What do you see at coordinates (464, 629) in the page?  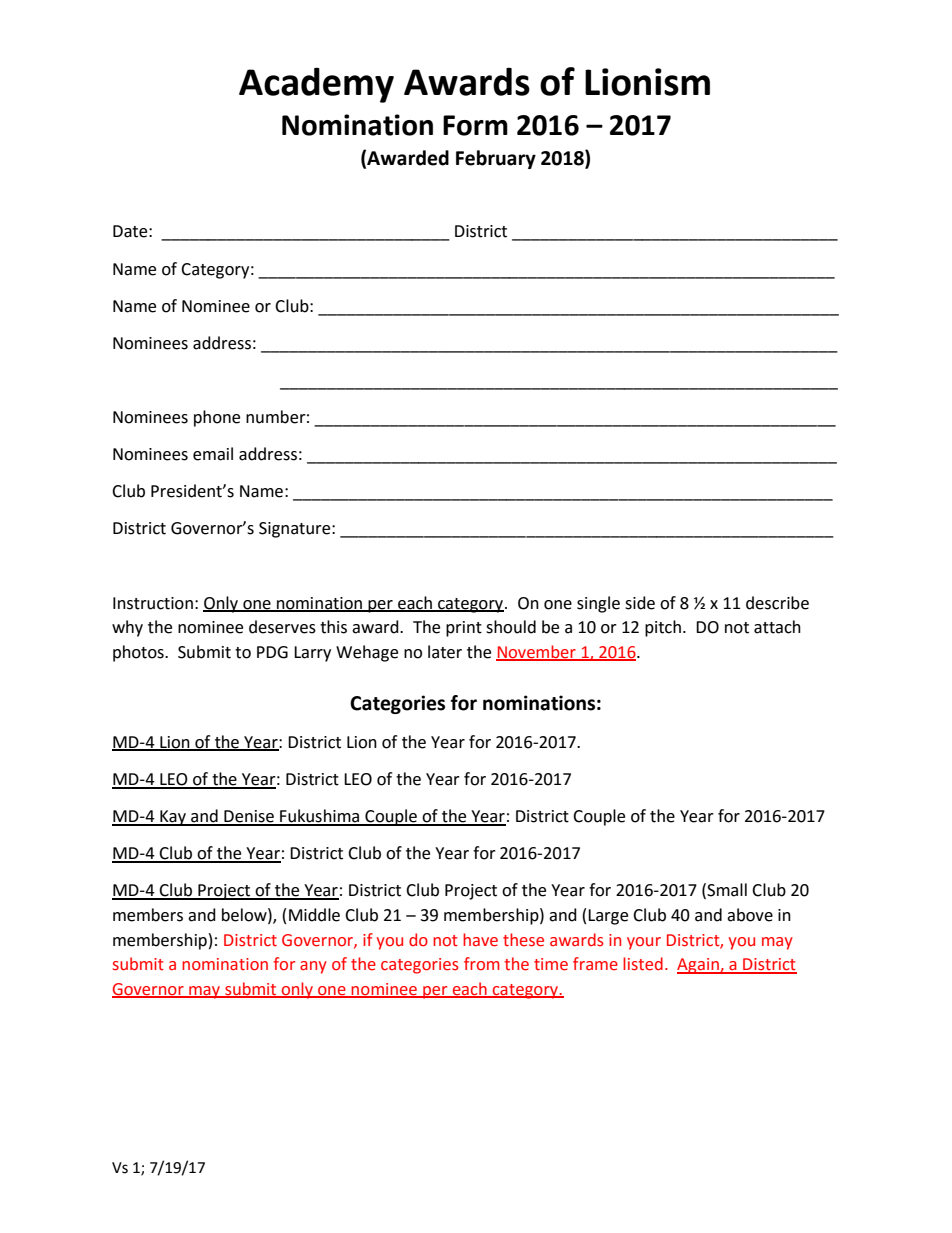 I see `print` at bounding box center [464, 629].
